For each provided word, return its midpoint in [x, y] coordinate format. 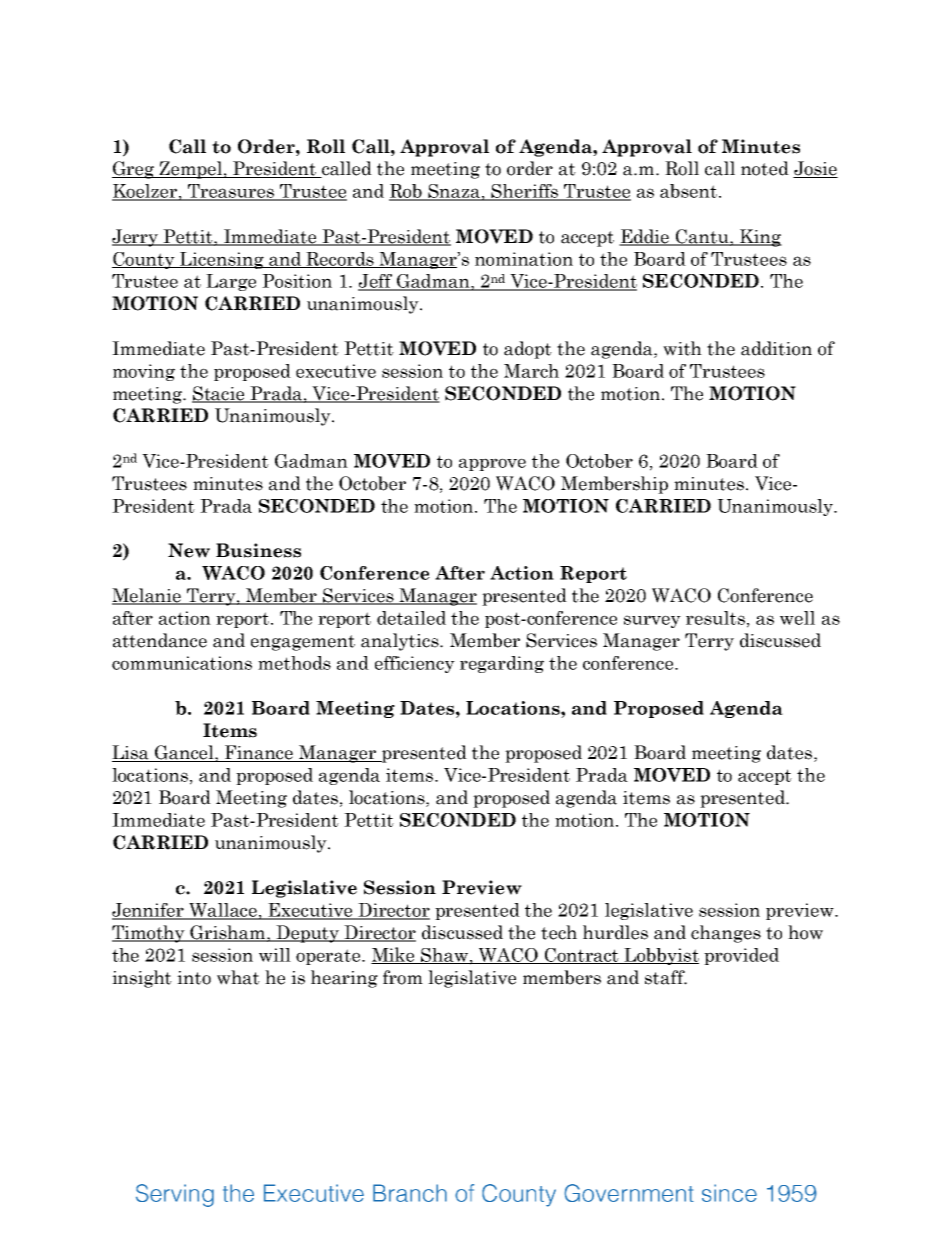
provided [741, 956]
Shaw [444, 956]
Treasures [231, 192]
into [194, 978]
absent [690, 191]
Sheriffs [525, 192]
